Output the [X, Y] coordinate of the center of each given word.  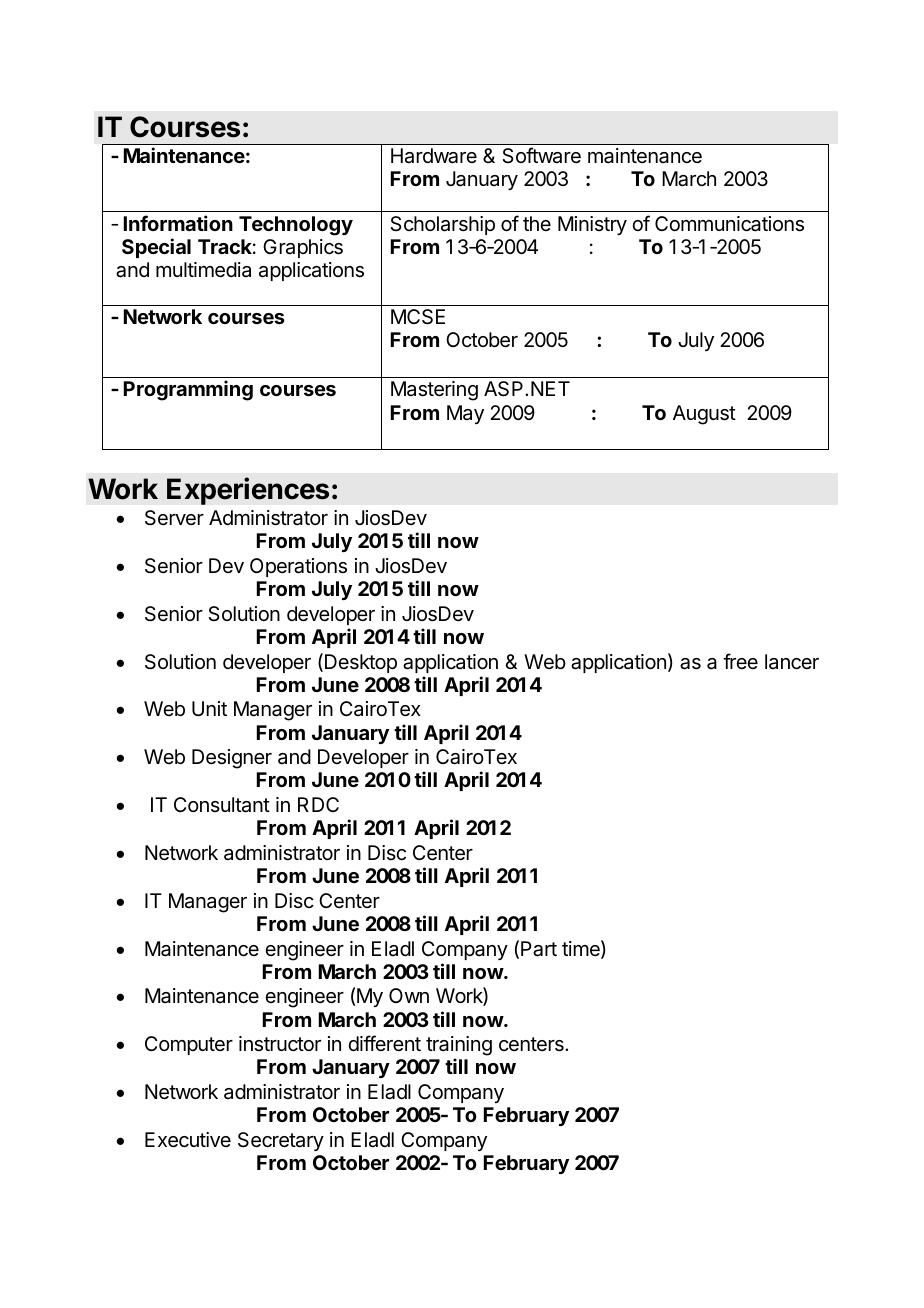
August [704, 415]
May [465, 414]
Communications [729, 224]
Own [409, 995]
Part [539, 949]
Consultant [222, 805]
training [459, 1047]
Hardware [434, 156]
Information [178, 223]
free [740, 661]
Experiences [248, 491]
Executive [188, 1140]
